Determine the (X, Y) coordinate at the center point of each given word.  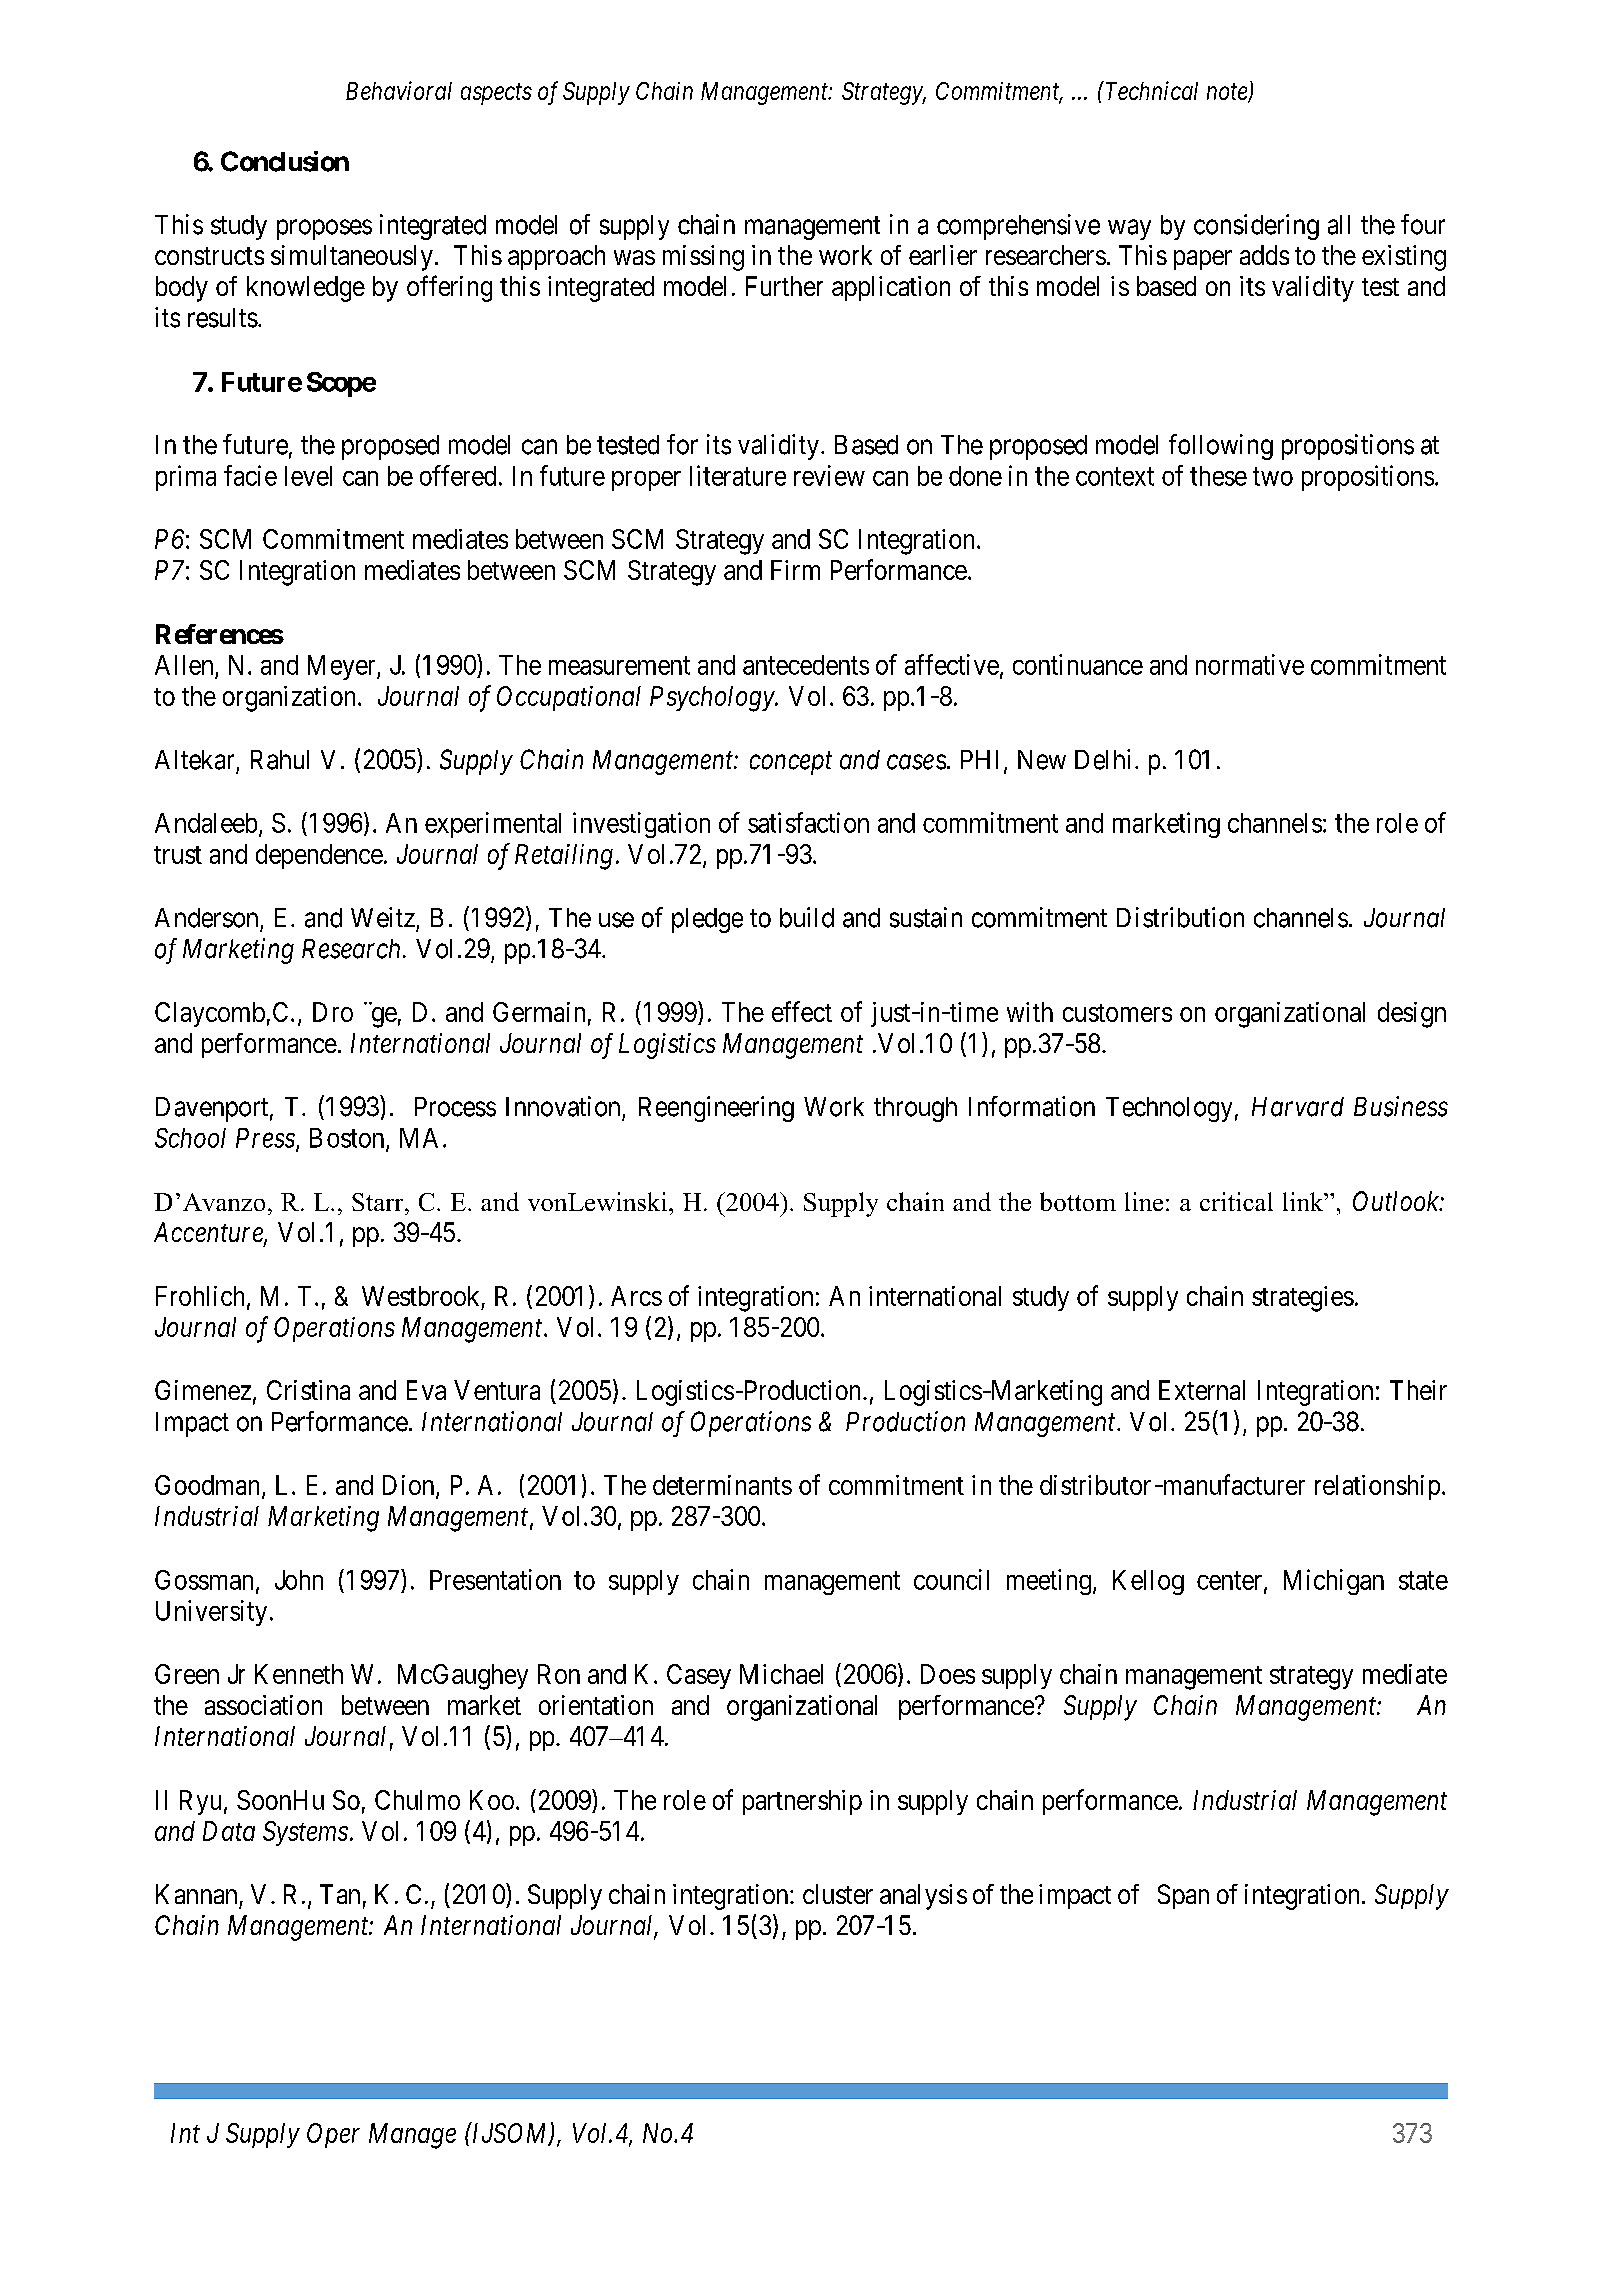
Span (1183, 1896)
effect (802, 1011)
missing (703, 258)
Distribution (1180, 917)
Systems (305, 1833)
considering (1256, 227)
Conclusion (285, 161)
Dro (333, 1012)
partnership (802, 1802)
